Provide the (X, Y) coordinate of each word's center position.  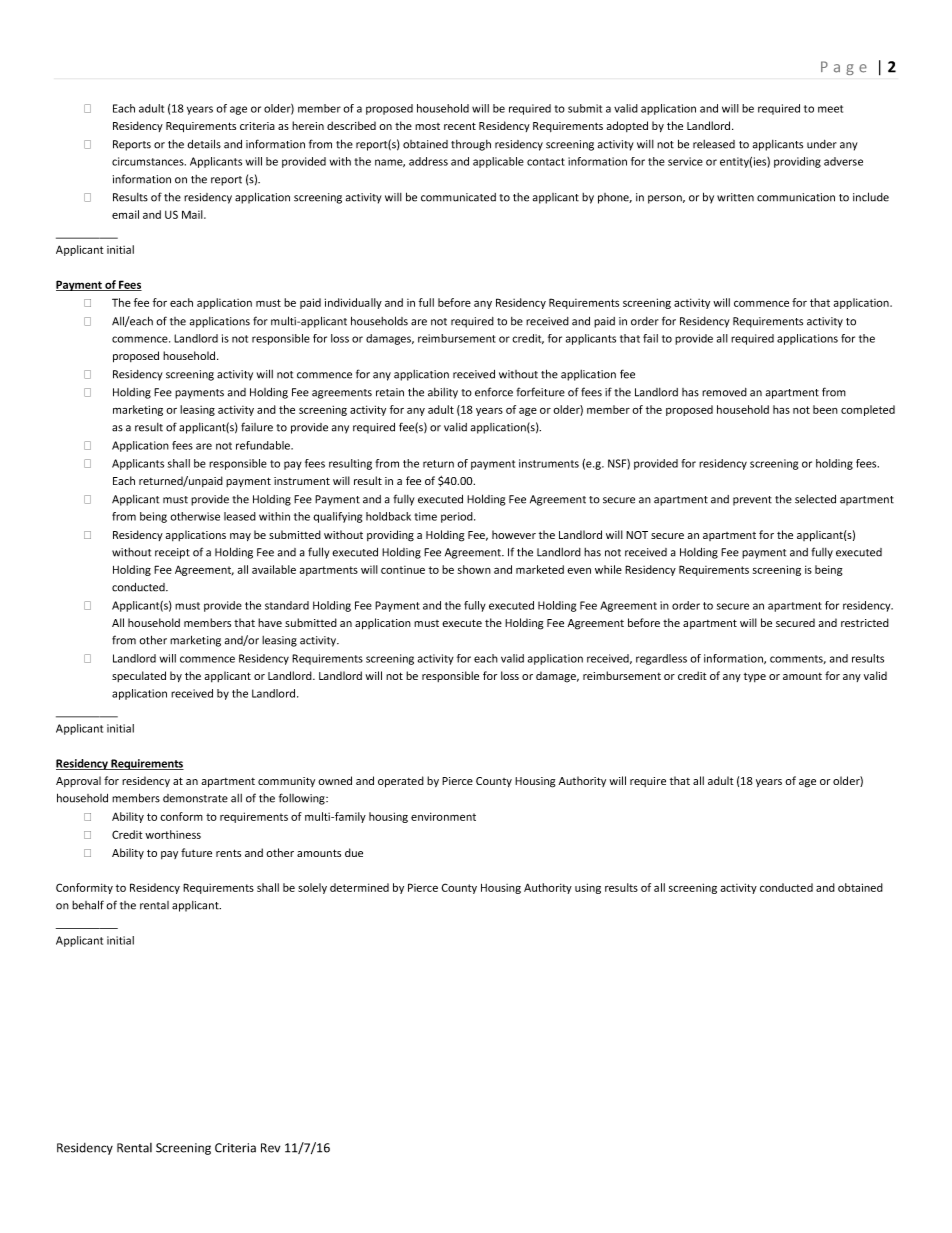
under (822, 144)
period (458, 517)
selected (815, 499)
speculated (139, 676)
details (204, 144)
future (196, 852)
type (755, 677)
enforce (494, 392)
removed (724, 392)
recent (460, 126)
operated (401, 782)
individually (353, 303)
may (240, 537)
